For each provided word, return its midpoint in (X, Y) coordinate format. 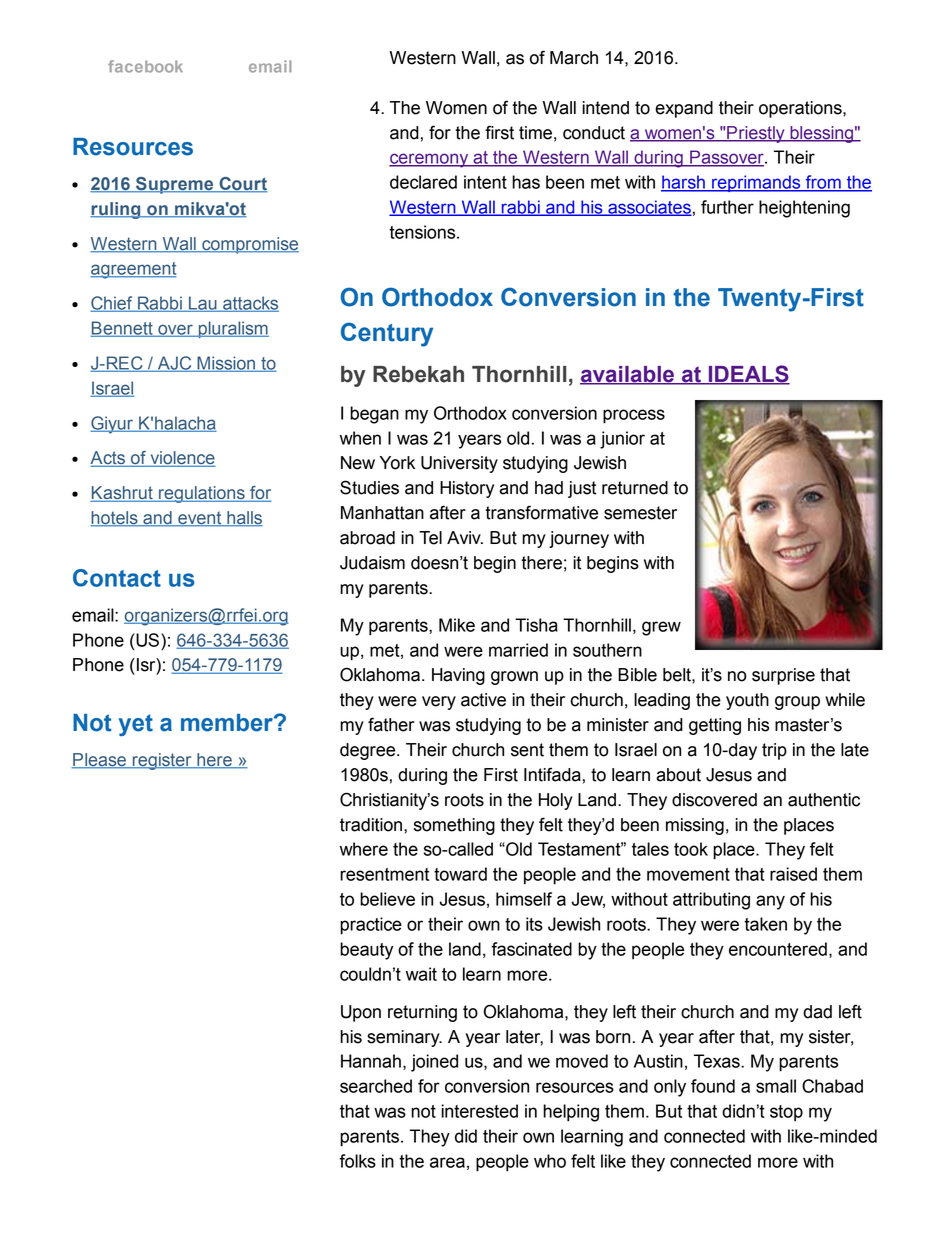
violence (182, 459)
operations (801, 109)
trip (774, 751)
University (459, 464)
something (454, 826)
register (162, 761)
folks (357, 1161)
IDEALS (748, 375)
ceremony (430, 160)
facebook (145, 66)
